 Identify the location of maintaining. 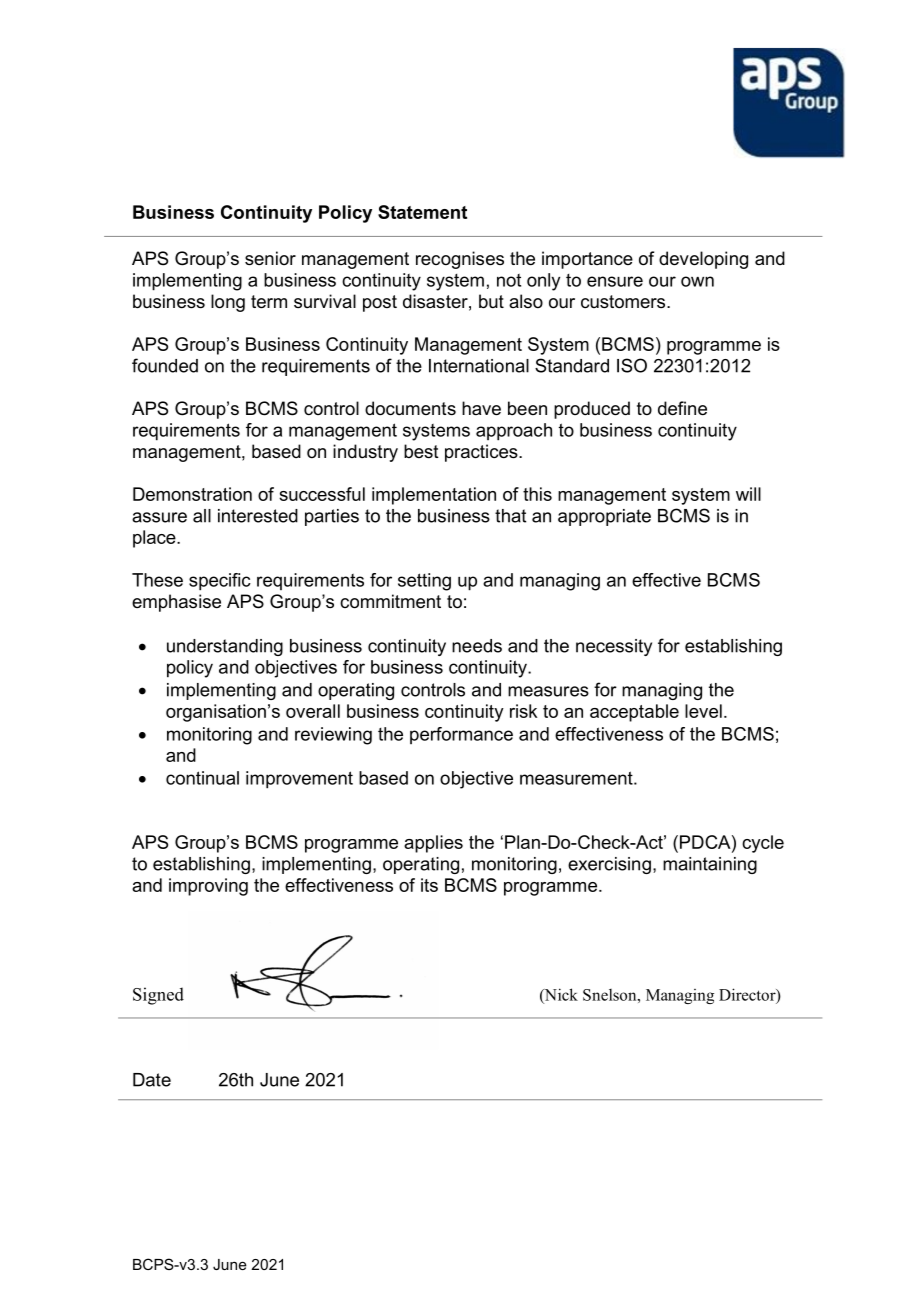
(710, 865).
